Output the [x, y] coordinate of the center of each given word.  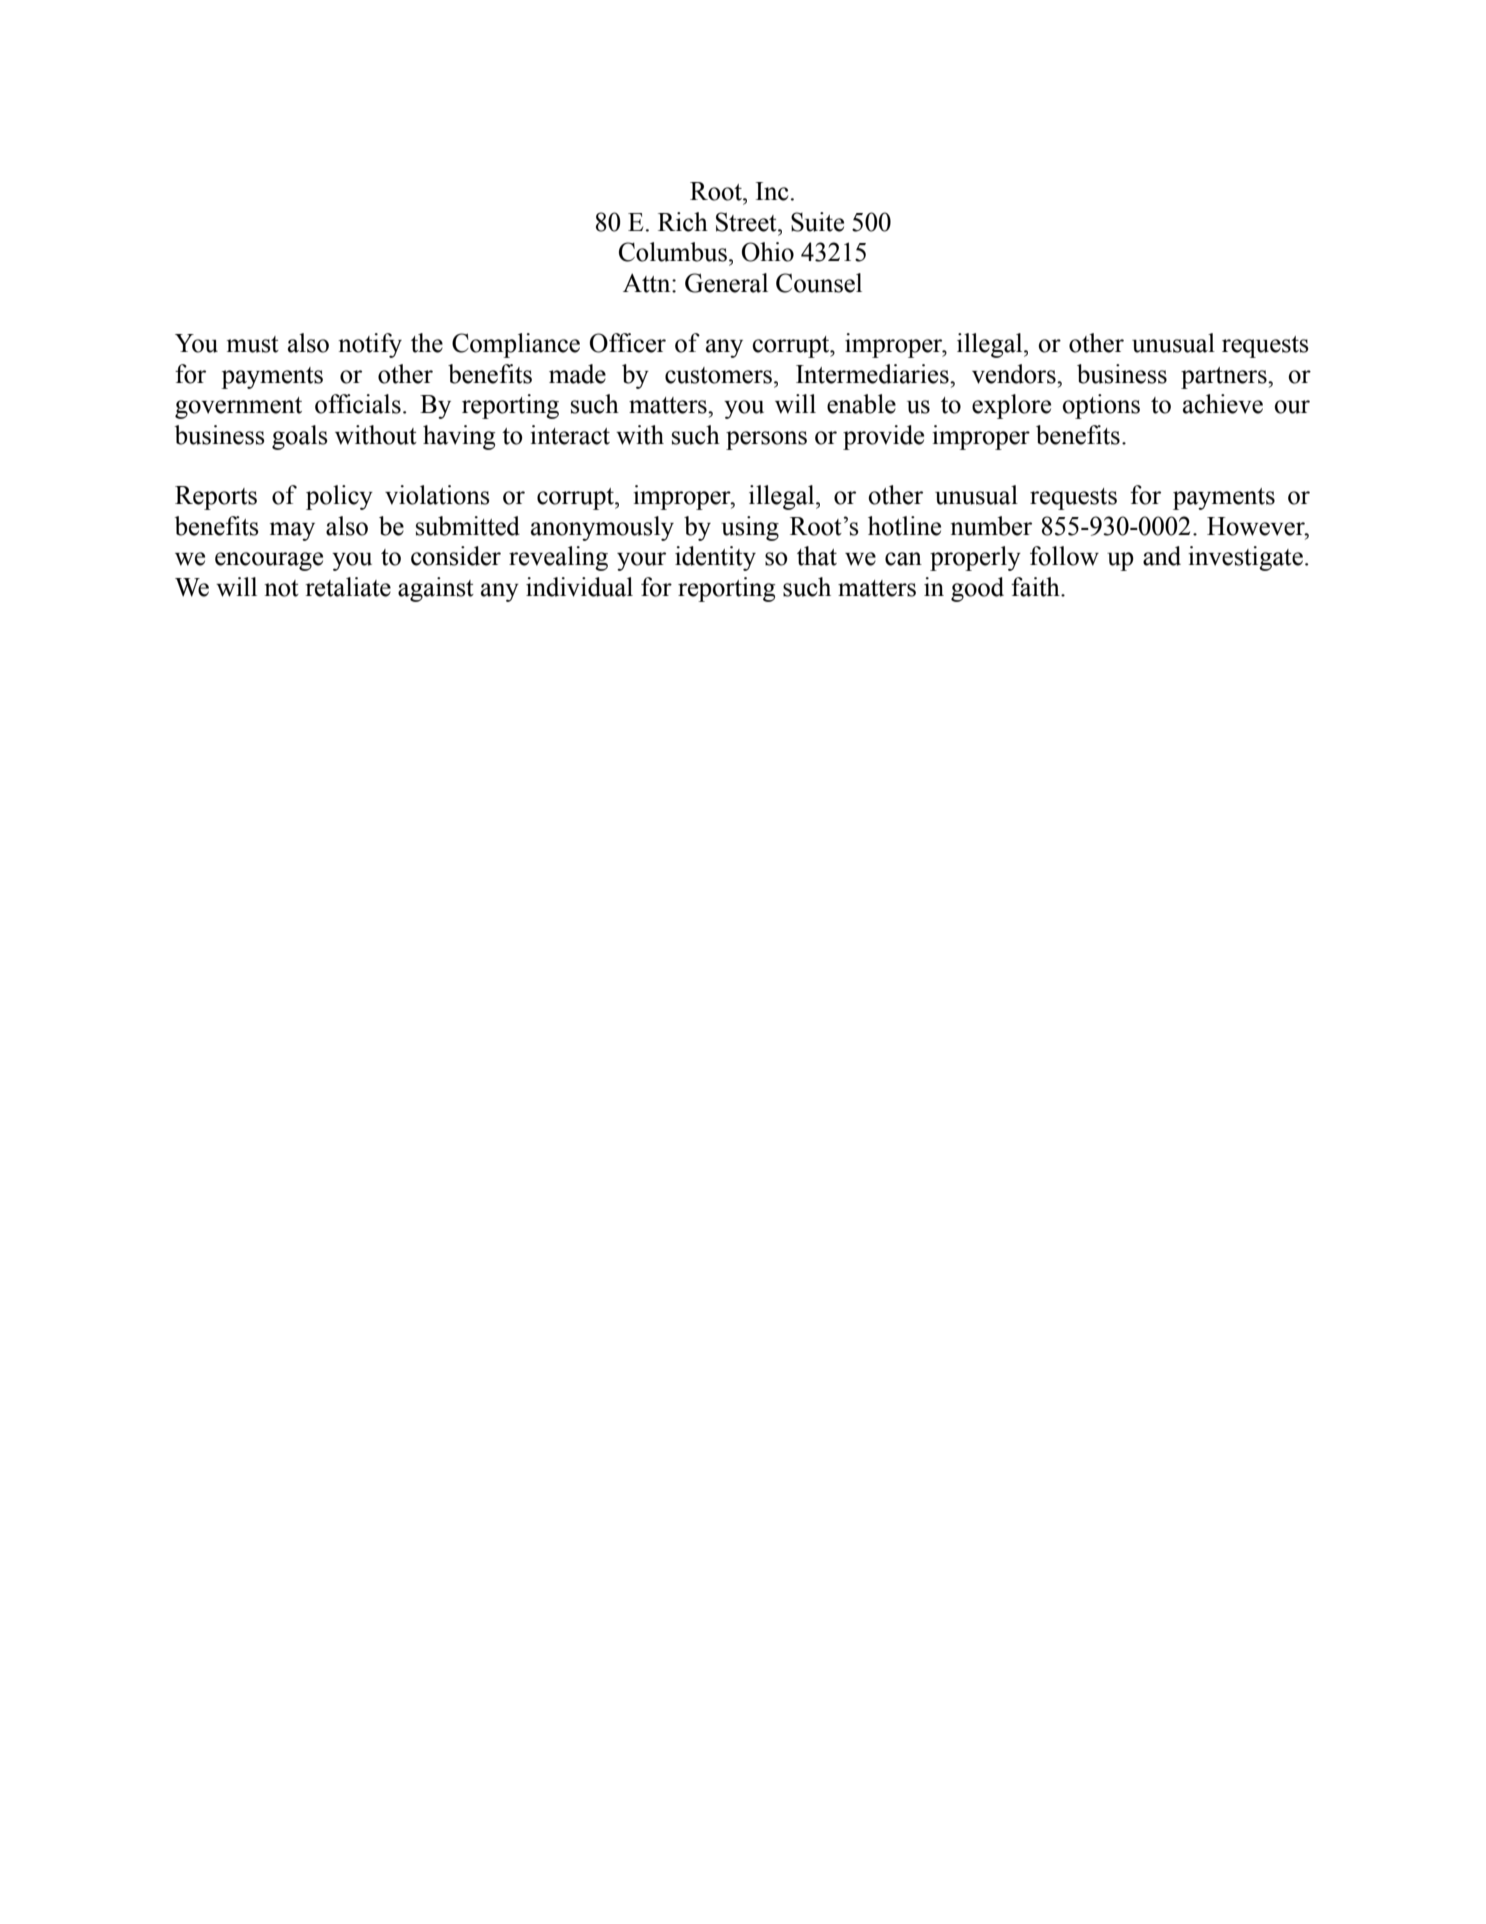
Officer [628, 343]
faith [1036, 587]
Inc [772, 191]
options [1101, 406]
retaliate [348, 587]
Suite [817, 222]
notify [370, 345]
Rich [683, 222]
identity [715, 558]
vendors [1015, 374]
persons [766, 440]
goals [300, 437]
